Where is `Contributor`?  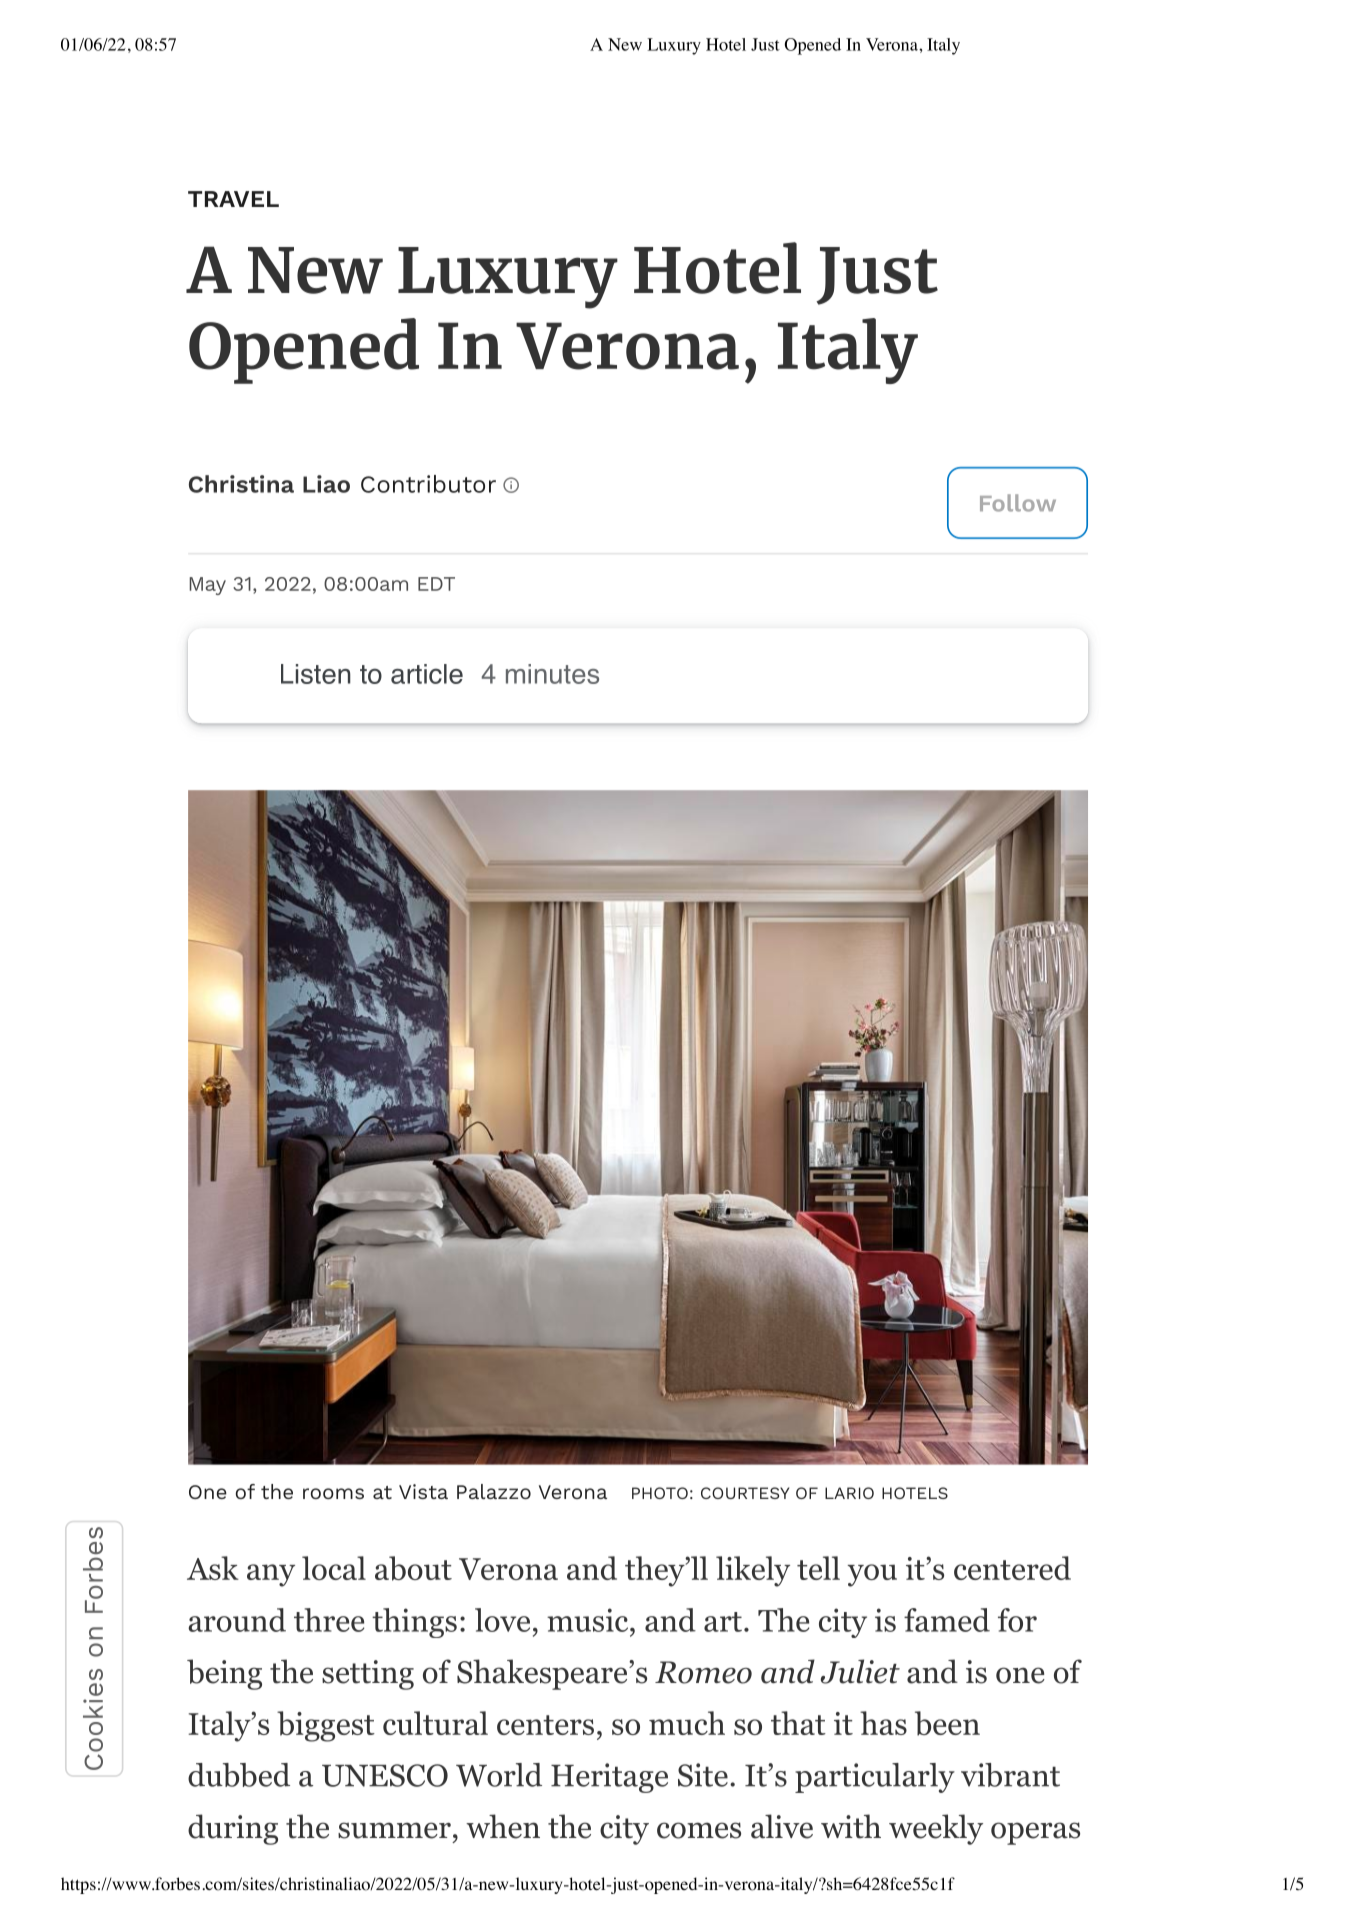 Contributor is located at coordinates (428, 484).
